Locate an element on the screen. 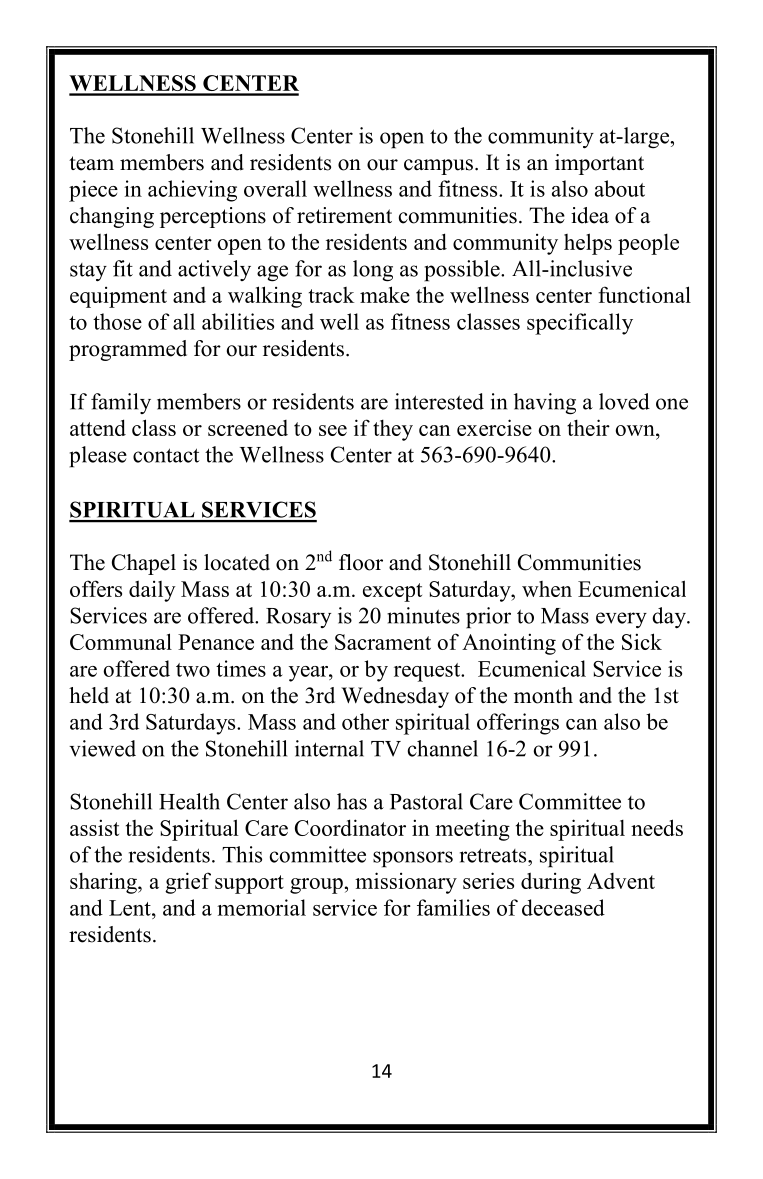  daily is located at coordinates (152, 591).
